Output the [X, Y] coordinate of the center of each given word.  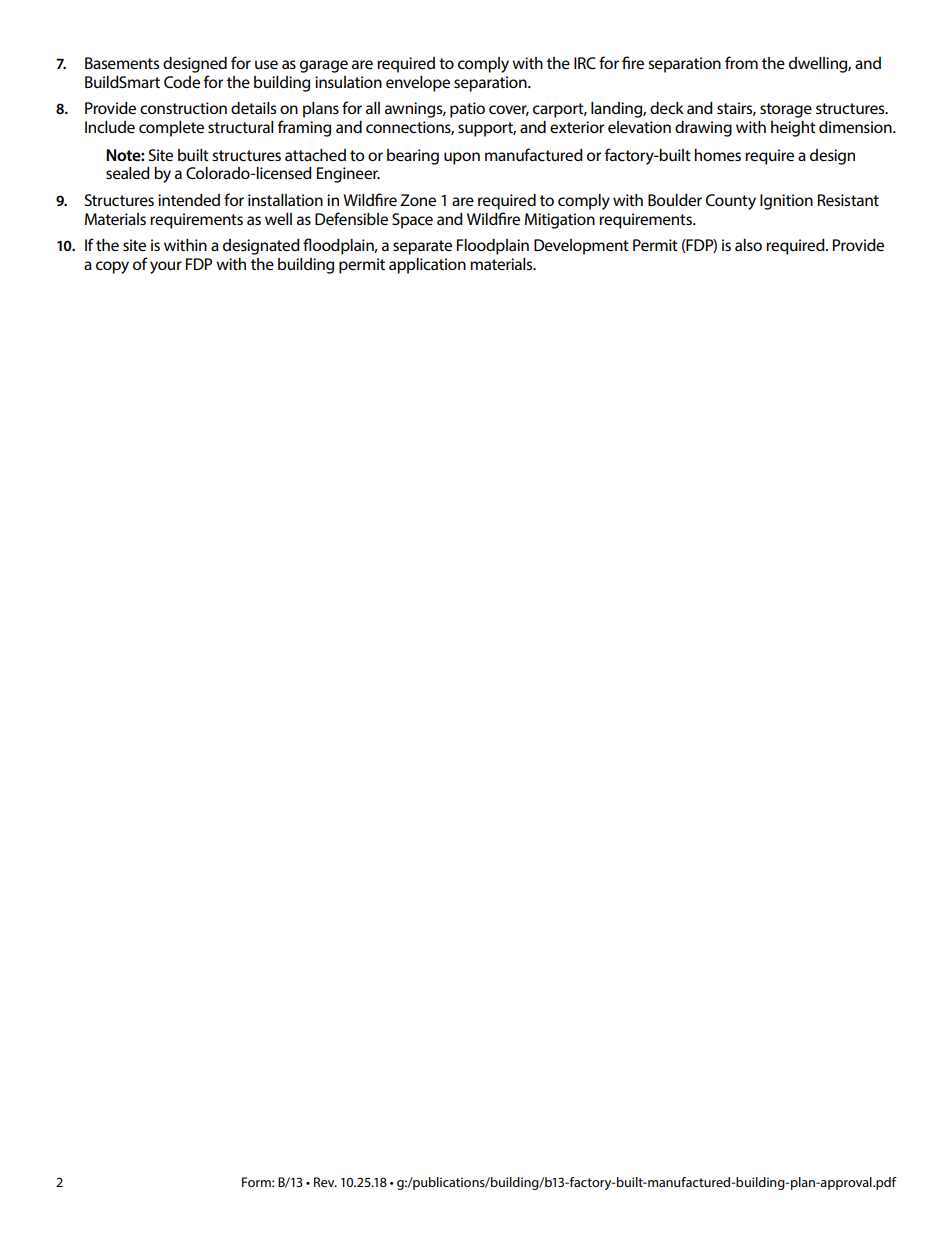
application [427, 266]
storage [786, 110]
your [166, 267]
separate [422, 247]
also [748, 245]
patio [467, 110]
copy [112, 267]
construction [183, 108]
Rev [325, 1182]
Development [581, 247]
